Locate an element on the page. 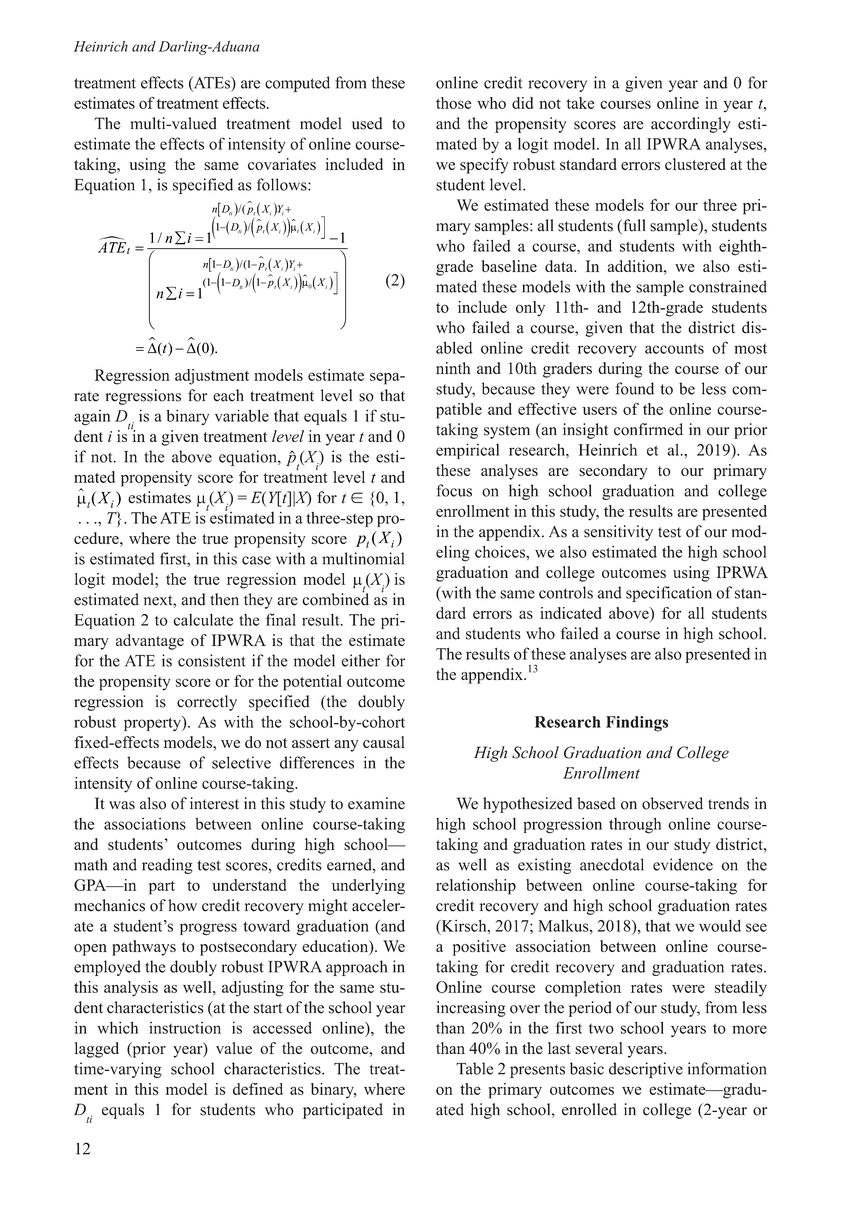 This document has width=841, height=1224. accordingly is located at coordinates (691, 125).
